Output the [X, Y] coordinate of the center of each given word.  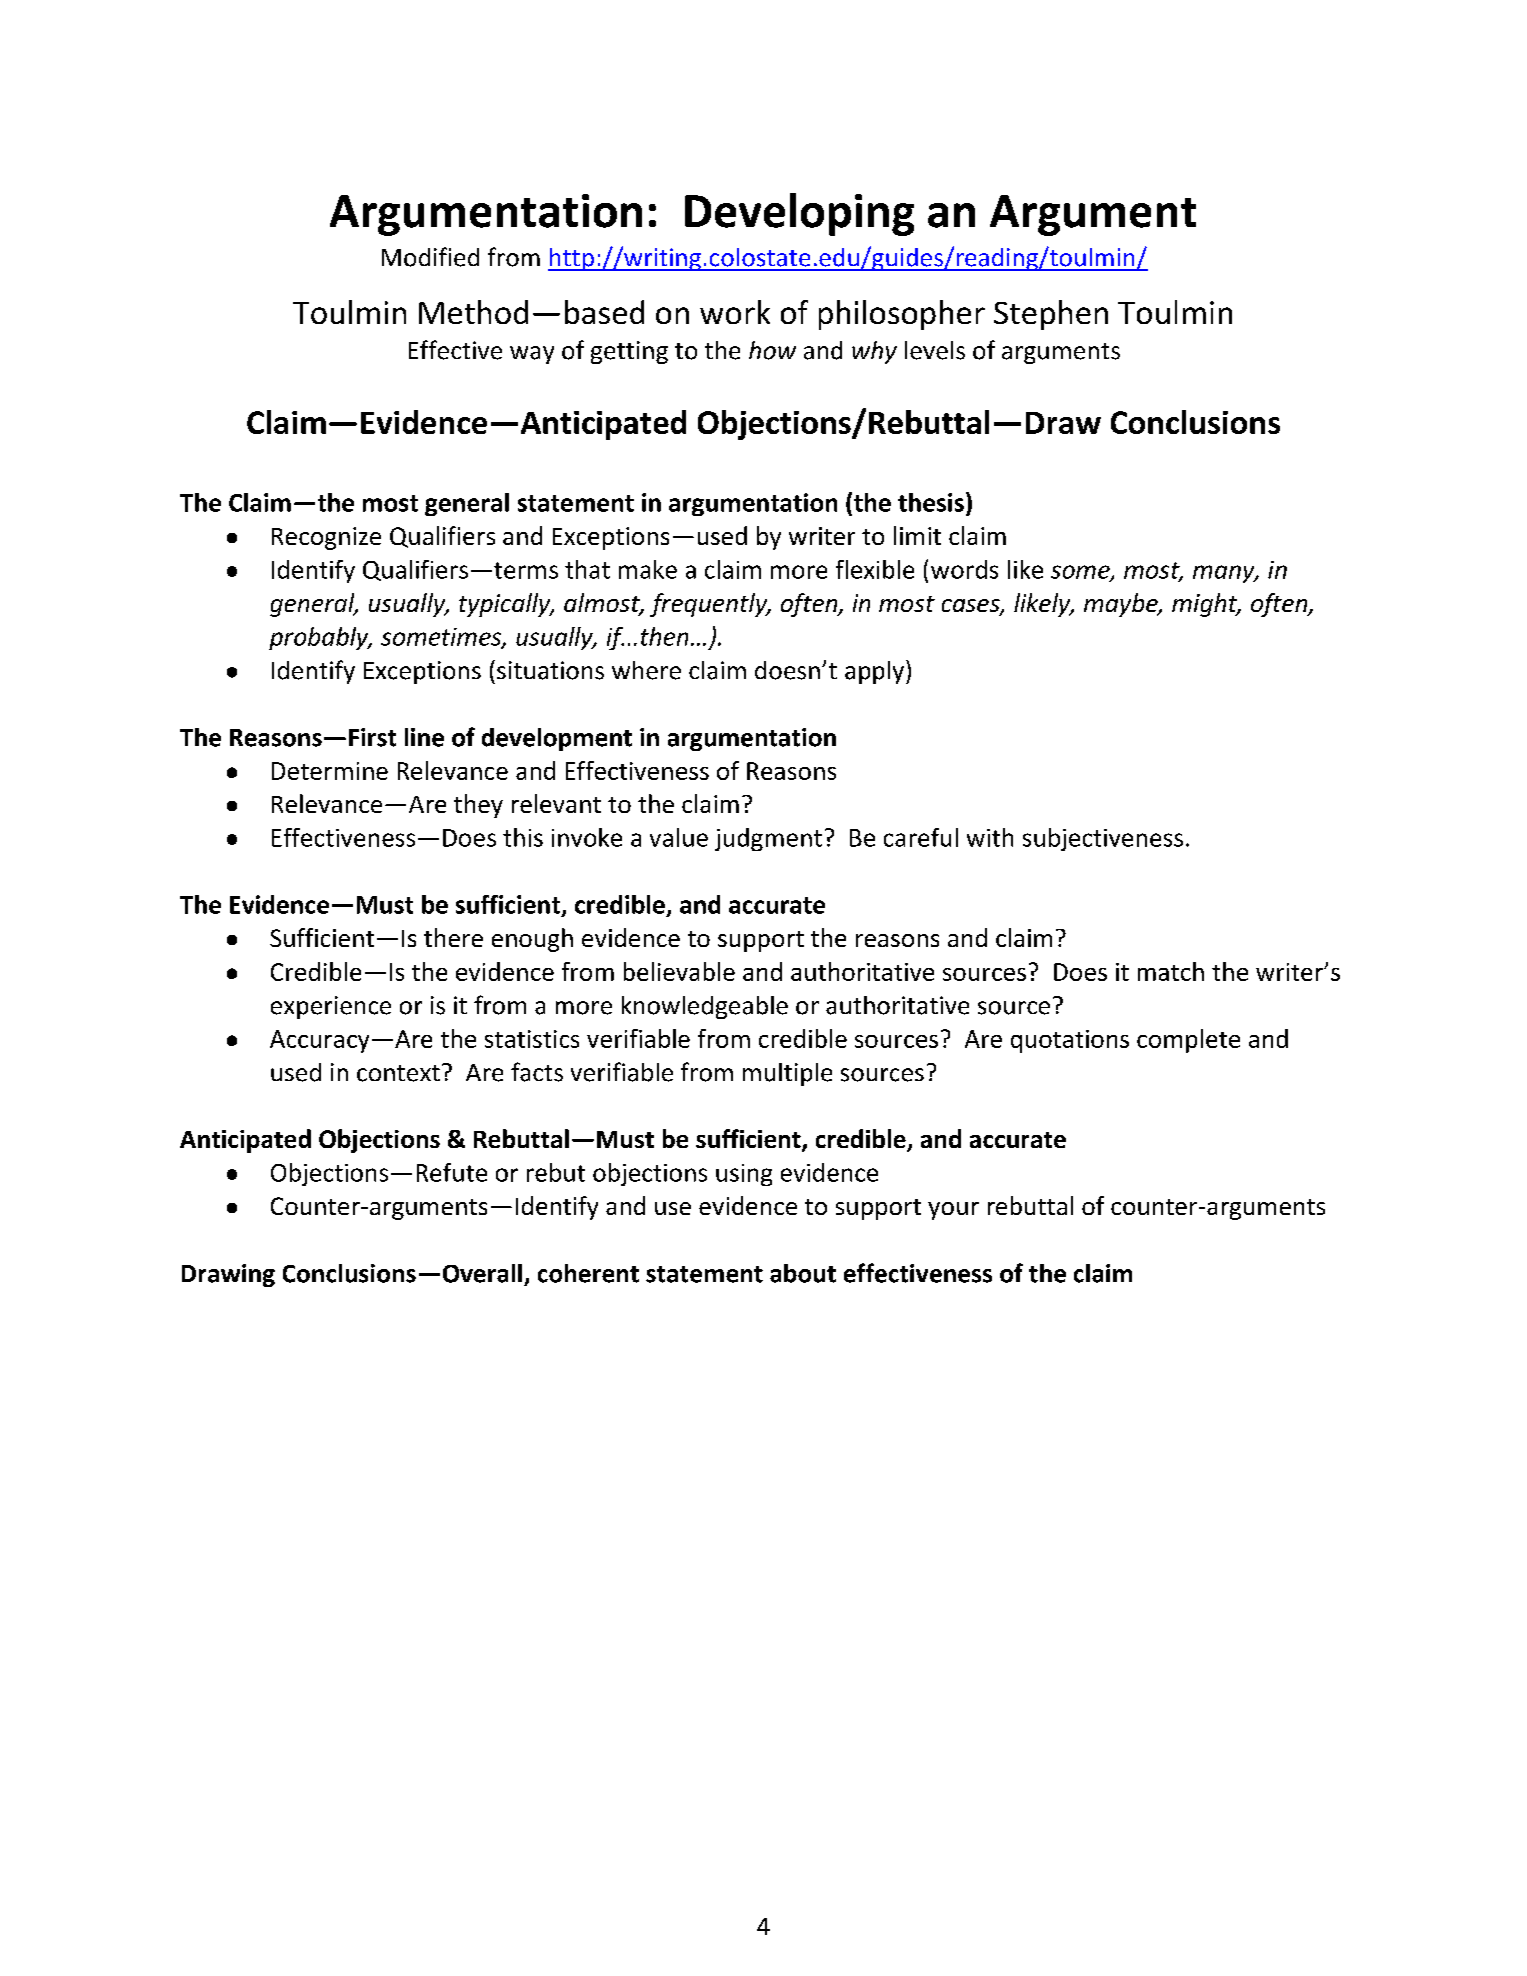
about [803, 1273]
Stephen [1051, 315]
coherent [588, 1273]
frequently [710, 605]
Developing [799, 214]
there [453, 937]
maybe [1122, 605]
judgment [768, 839]
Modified [430, 257]
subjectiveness [1103, 839]
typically [506, 605]
